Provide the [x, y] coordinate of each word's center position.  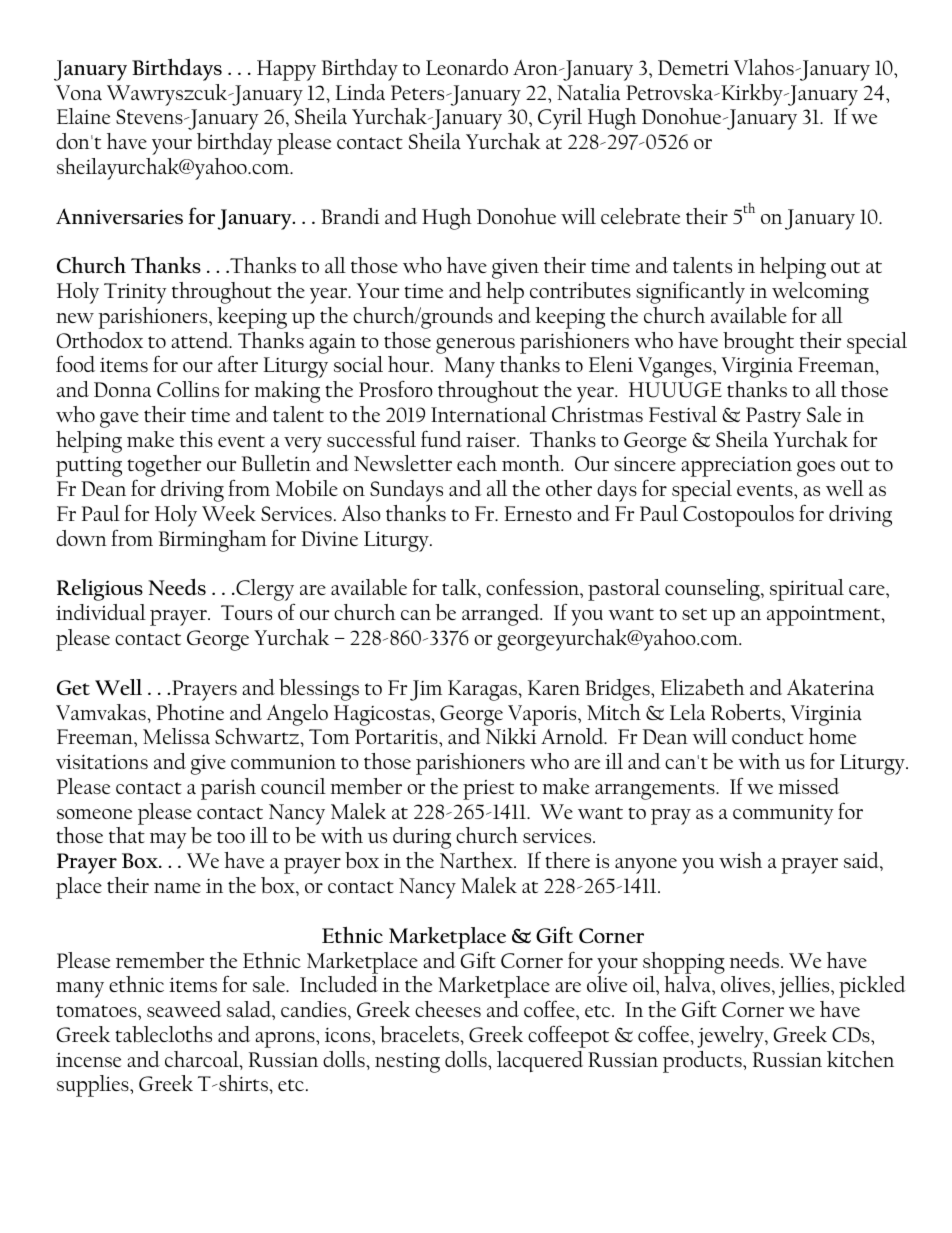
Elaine [83, 116]
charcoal [203, 1060]
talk [460, 587]
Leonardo [467, 67]
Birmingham [213, 541]
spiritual [807, 590]
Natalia [588, 92]
